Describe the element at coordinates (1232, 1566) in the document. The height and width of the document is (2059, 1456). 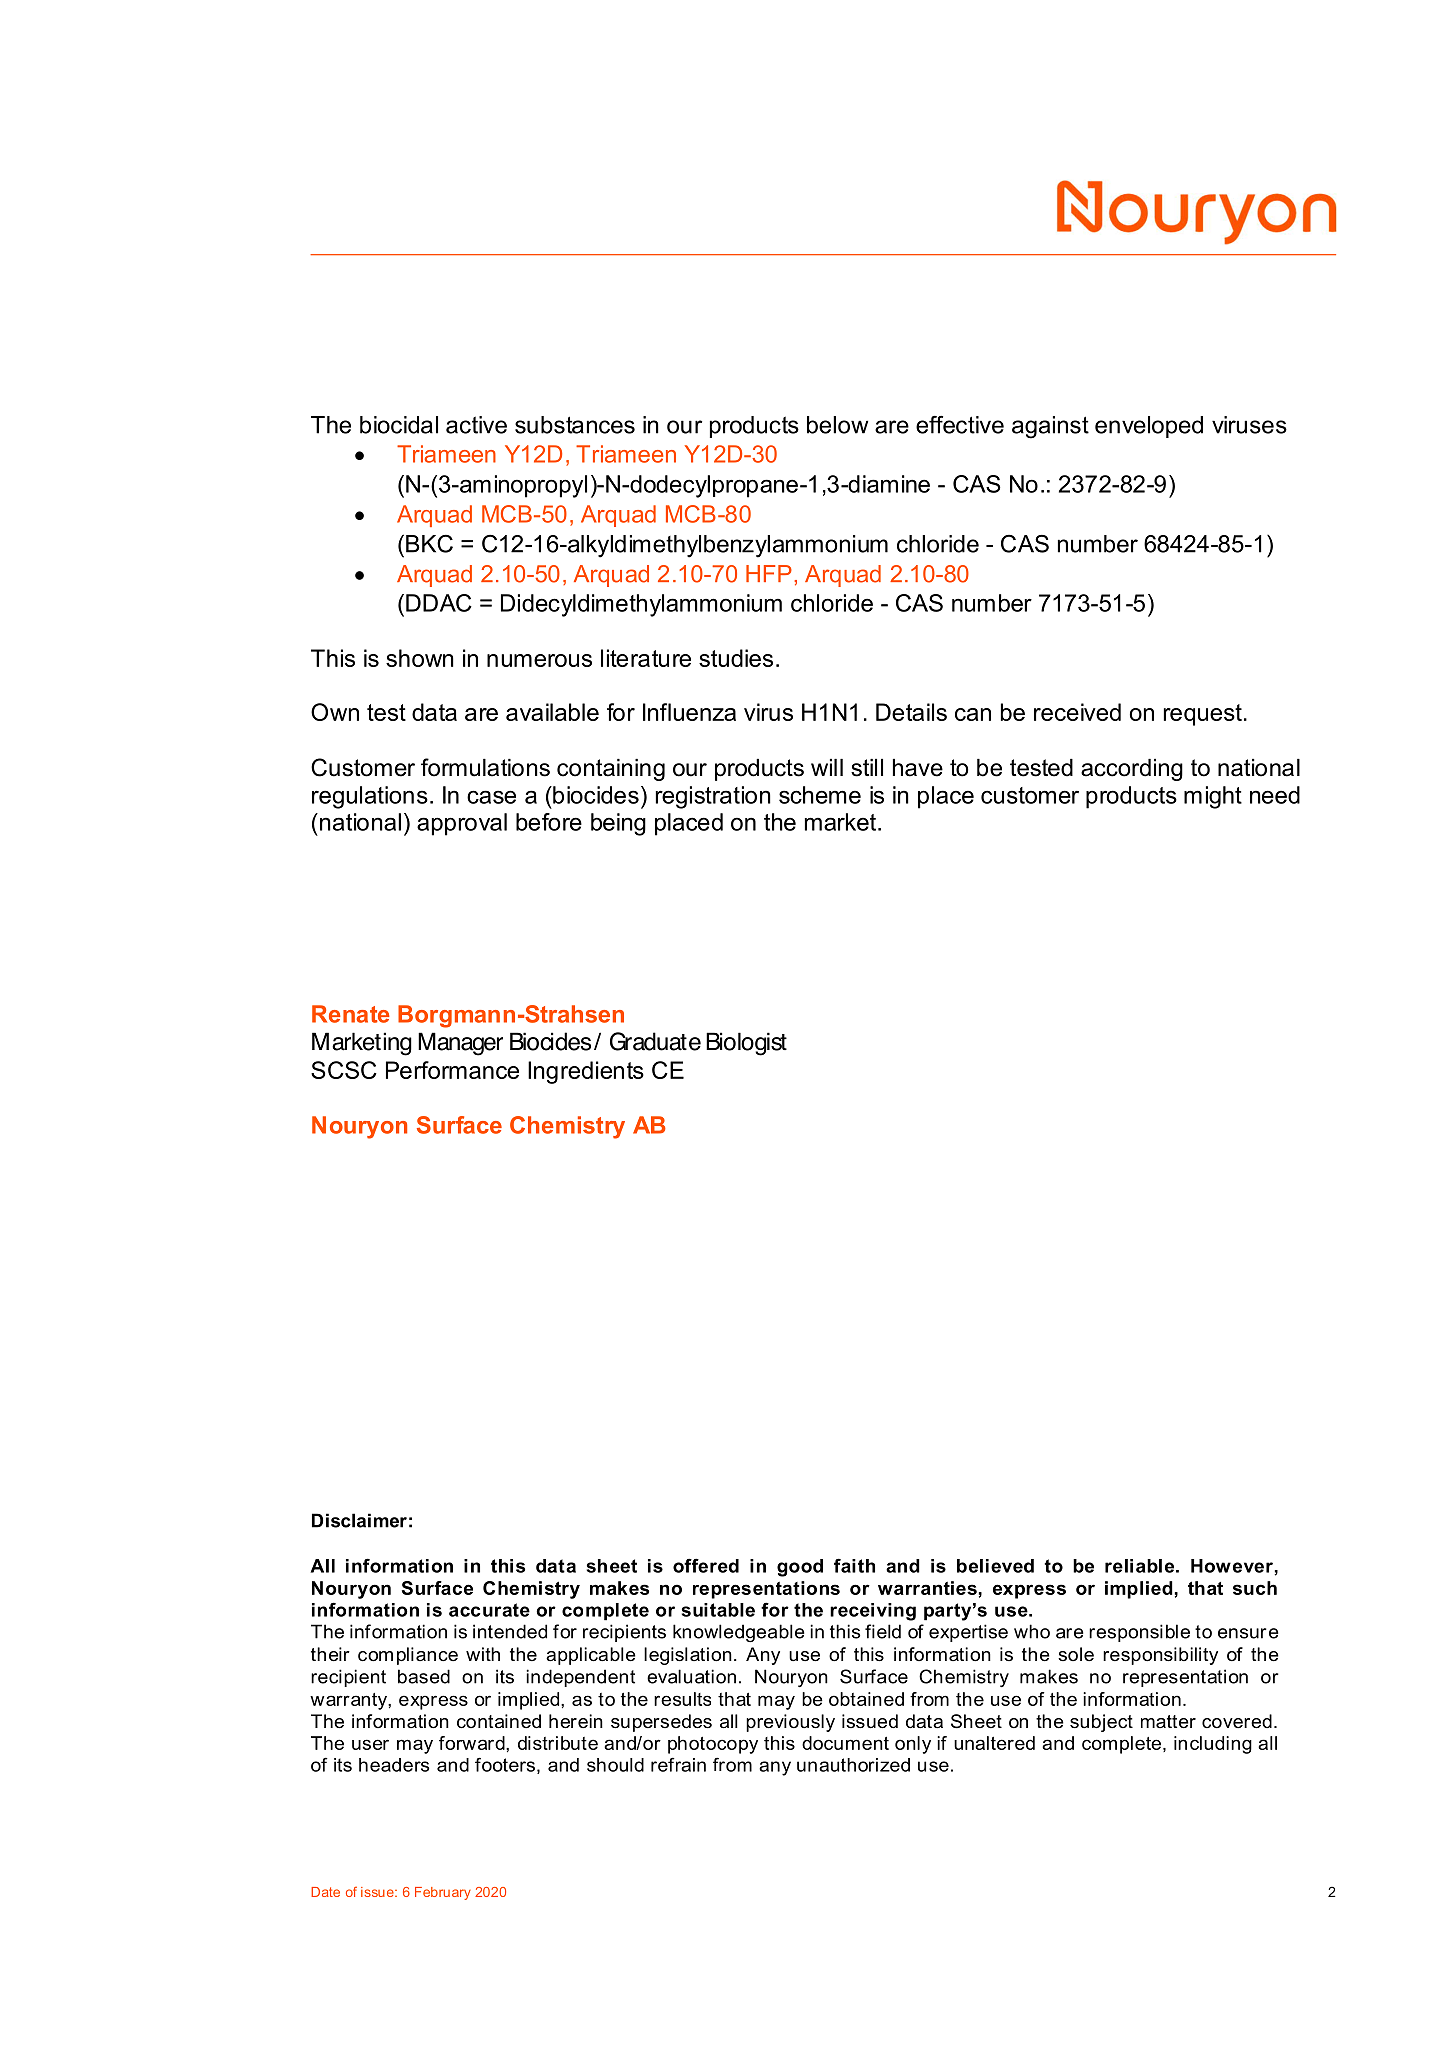
I see `However` at that location.
